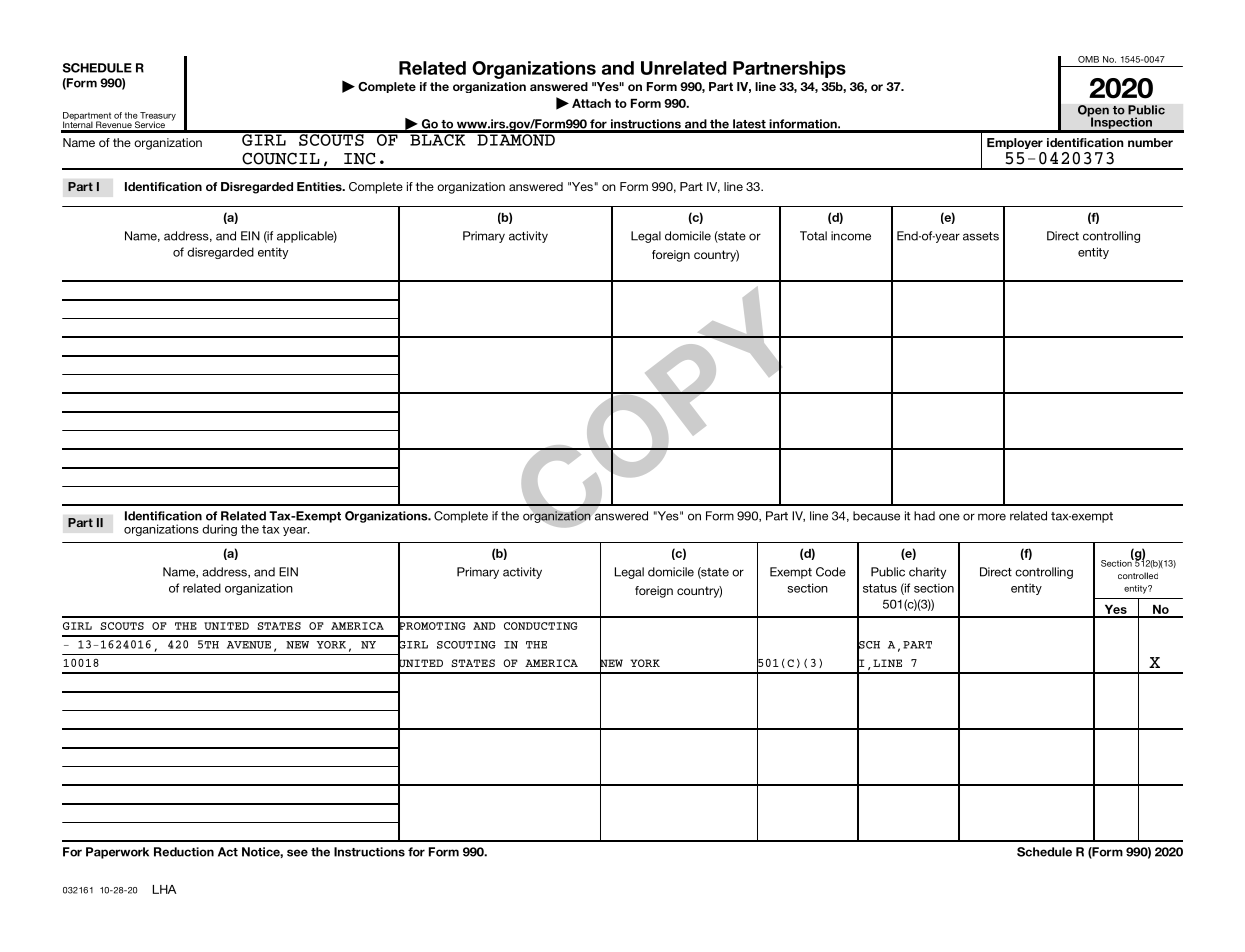  I want to click on see, so click(297, 853).
